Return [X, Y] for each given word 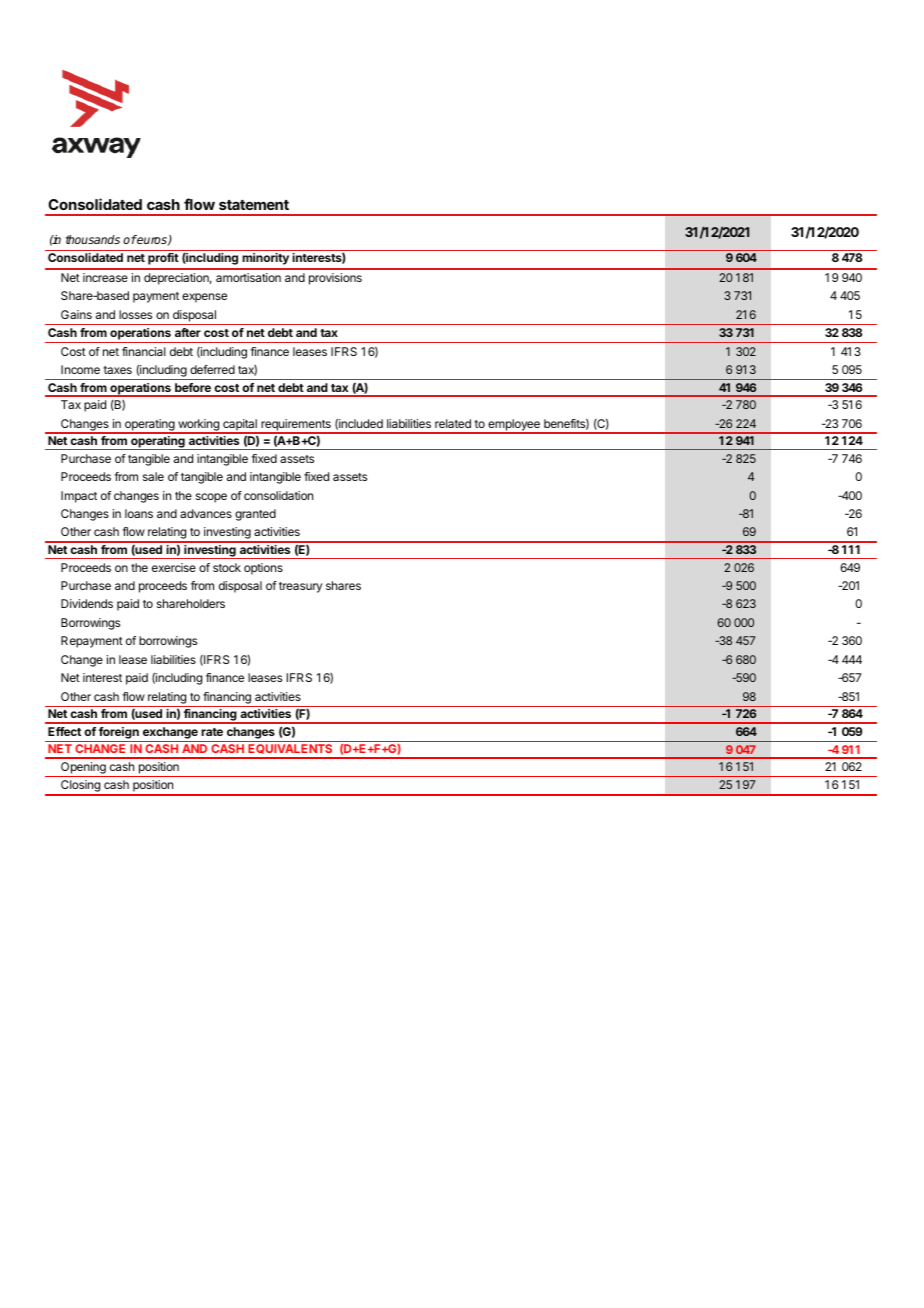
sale [153, 476]
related [453, 423]
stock [227, 567]
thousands [92, 239]
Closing [80, 787]
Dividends [87, 603]
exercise [174, 567]
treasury [300, 587]
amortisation [248, 277]
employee [514, 426]
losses [135, 314]
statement [254, 205]
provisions [335, 279]
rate [212, 732]
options [263, 569]
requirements [296, 426]
